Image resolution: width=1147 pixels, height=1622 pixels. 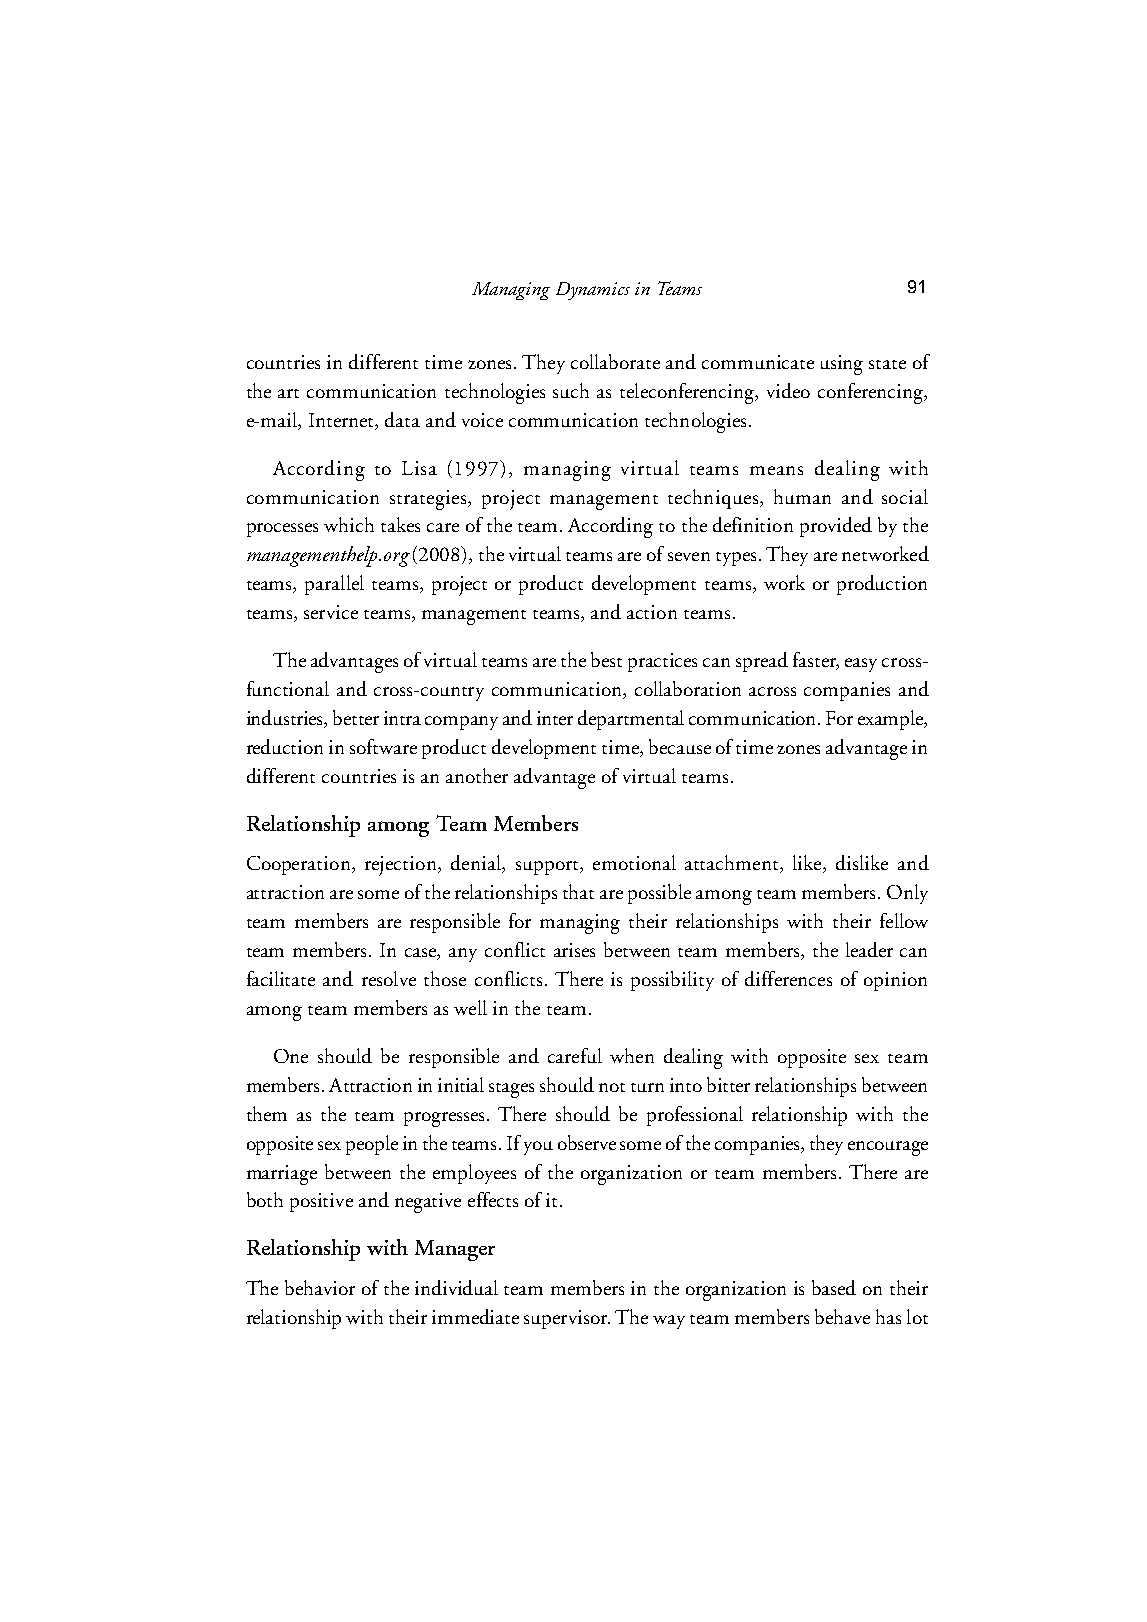 I want to click on Dynamics, so click(x=593, y=291).
